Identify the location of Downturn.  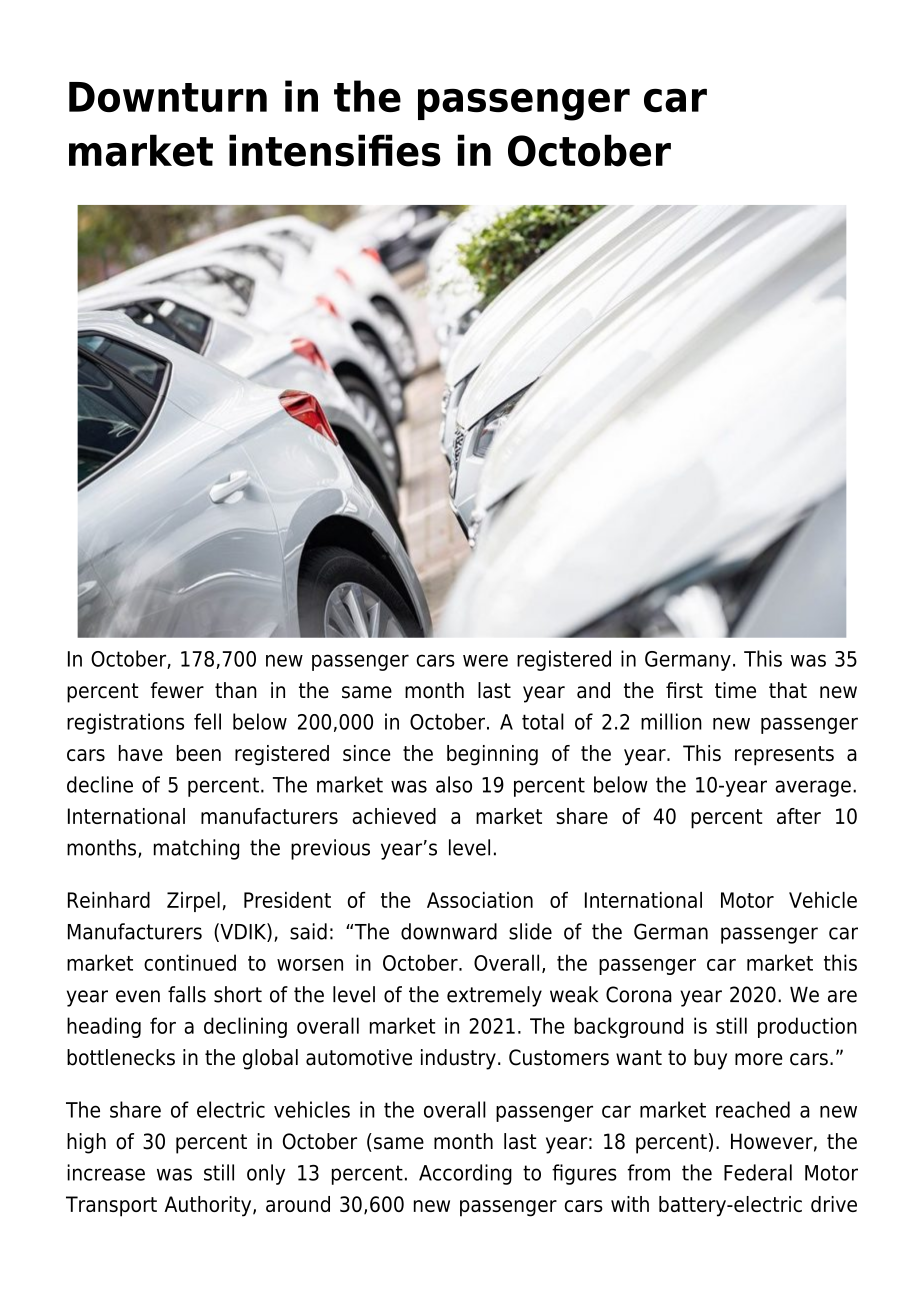
(168, 97).
